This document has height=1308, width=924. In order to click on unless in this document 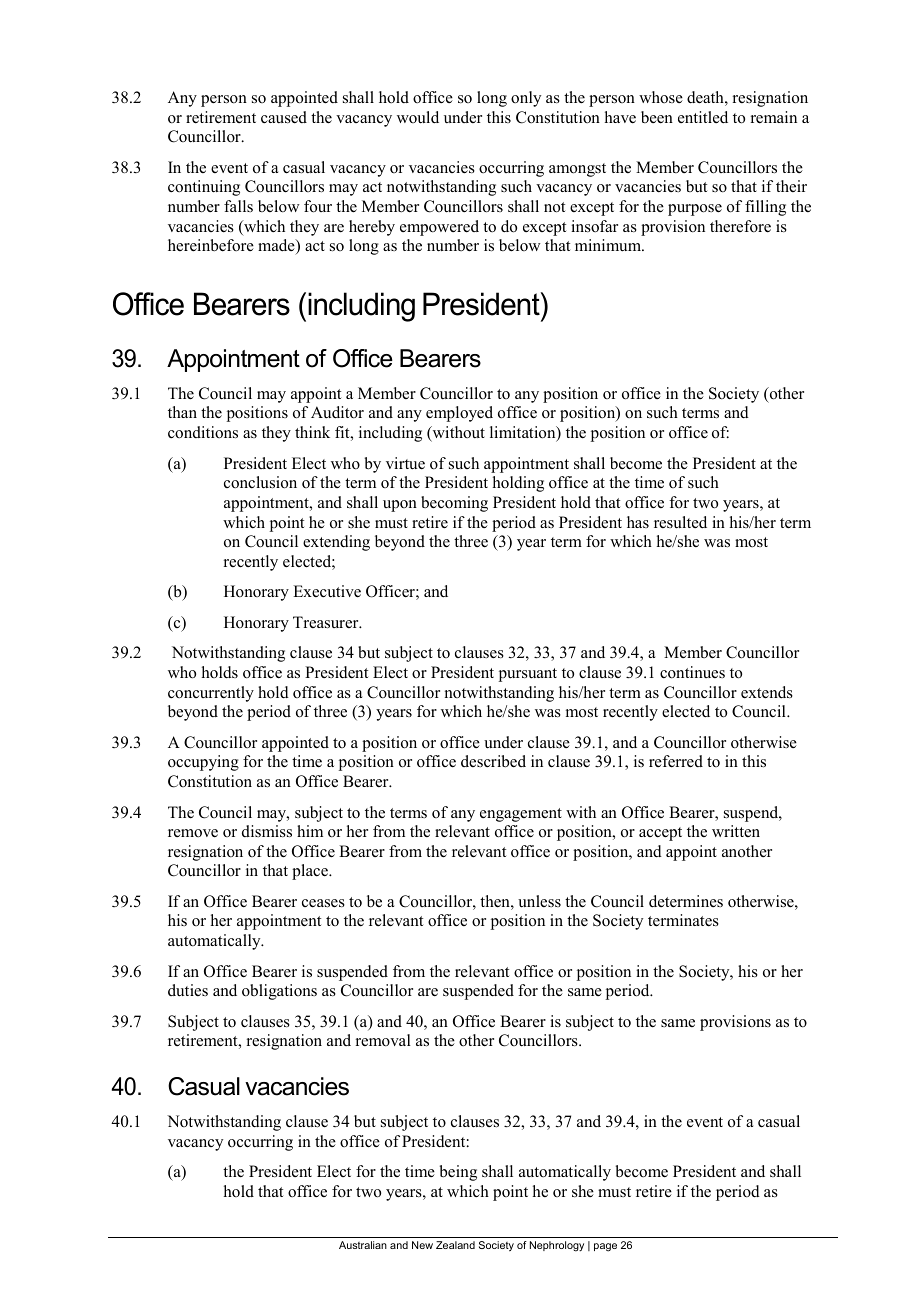, I will do `click(539, 901)`.
